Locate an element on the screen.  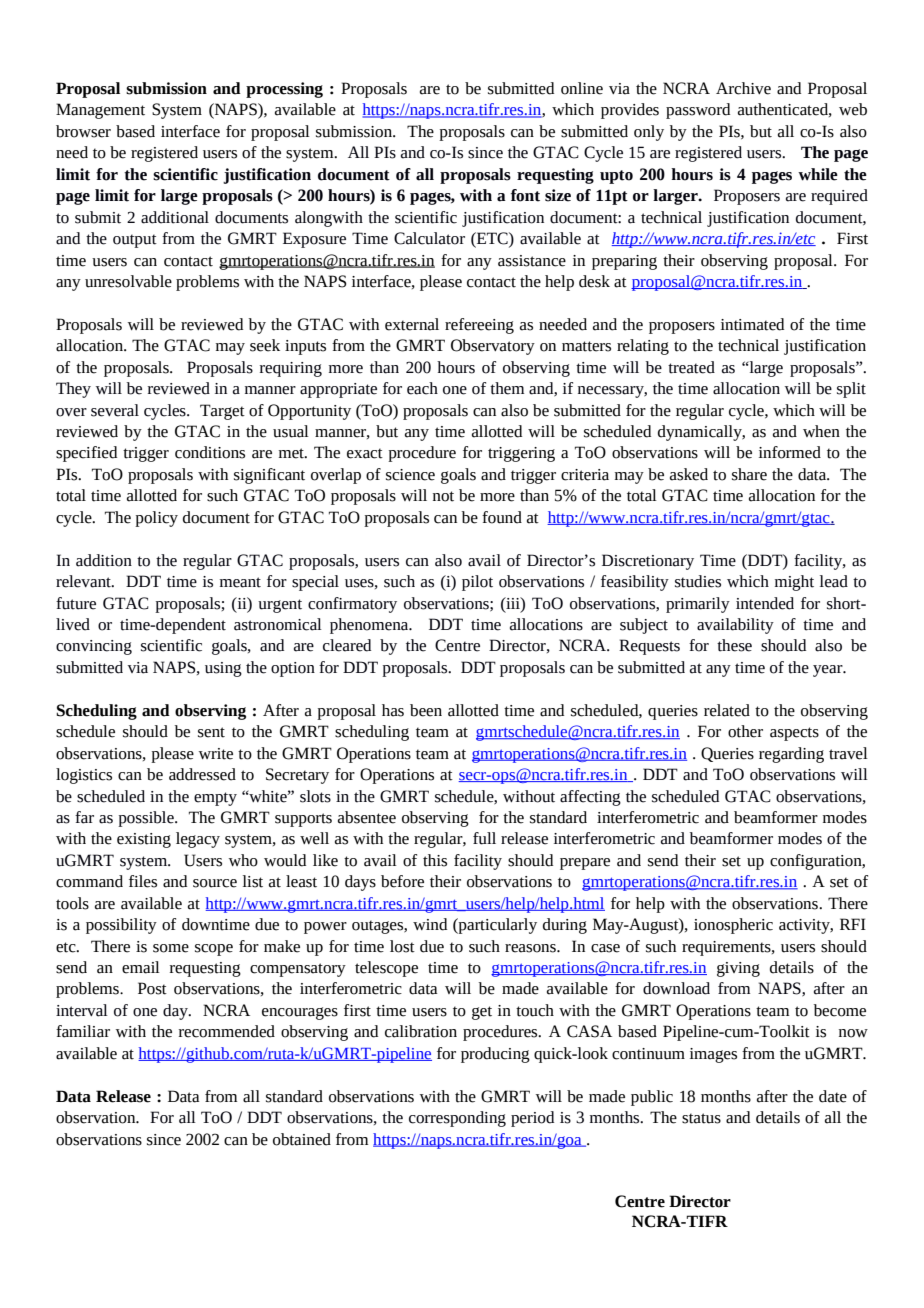
corresponding is located at coordinates (457, 1119).
